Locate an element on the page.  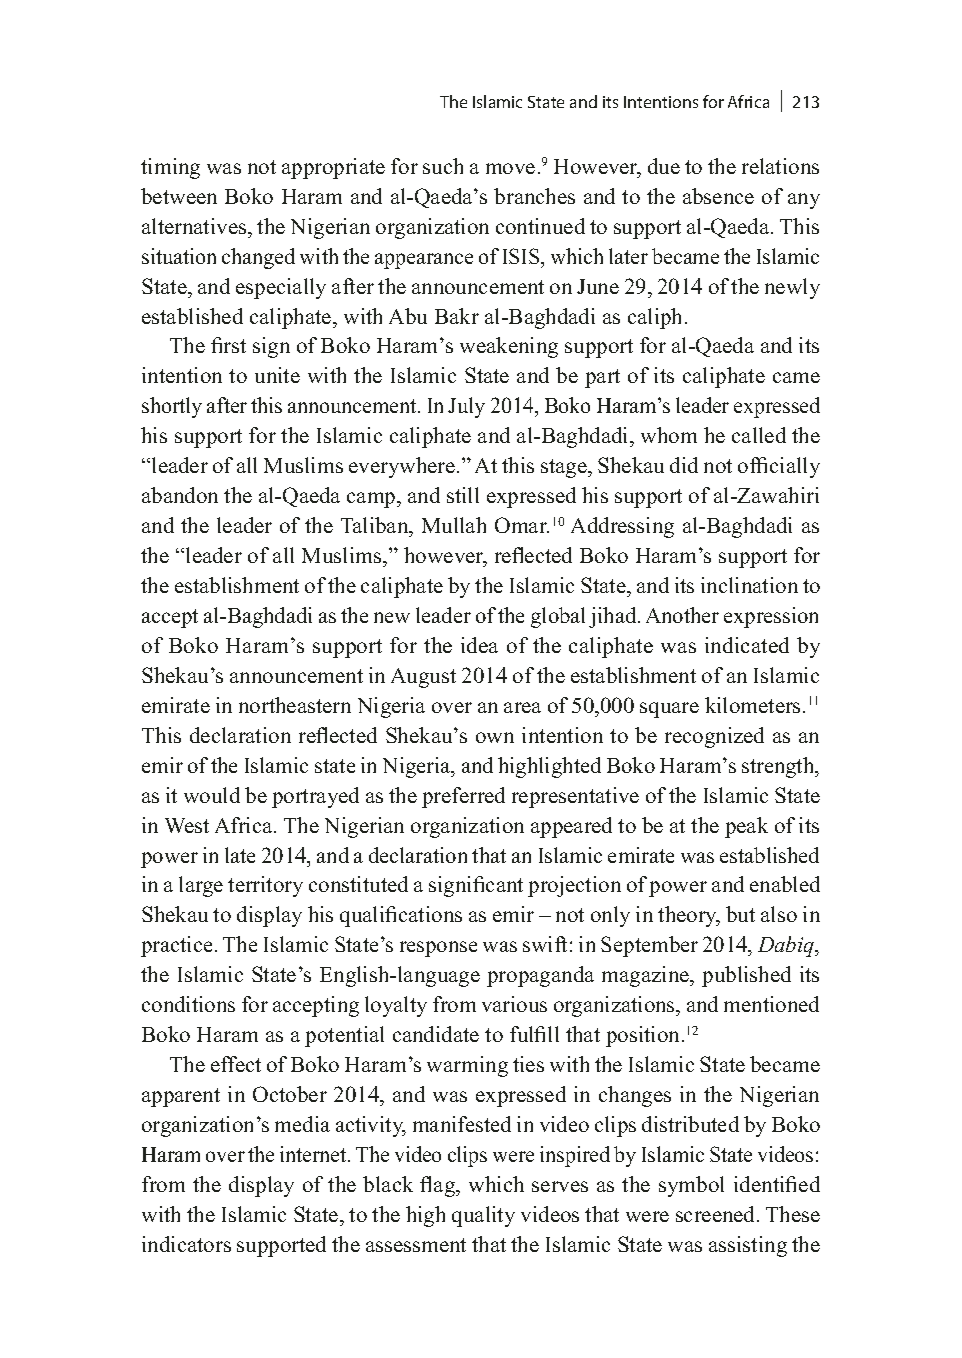
recognized is located at coordinates (714, 737).
